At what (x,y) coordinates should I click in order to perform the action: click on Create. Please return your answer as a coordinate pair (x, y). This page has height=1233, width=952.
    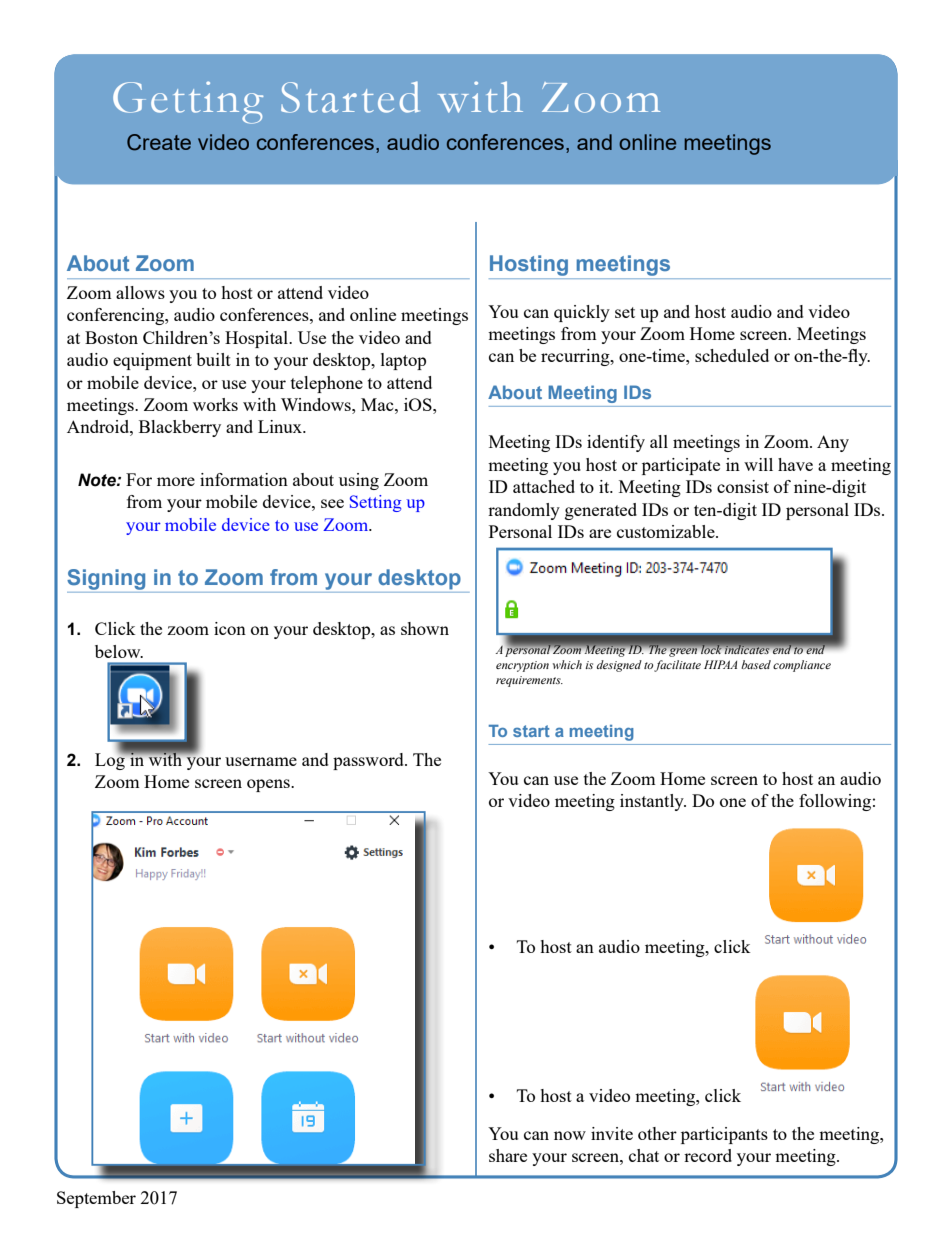
    Looking at the image, I should click on (159, 142).
